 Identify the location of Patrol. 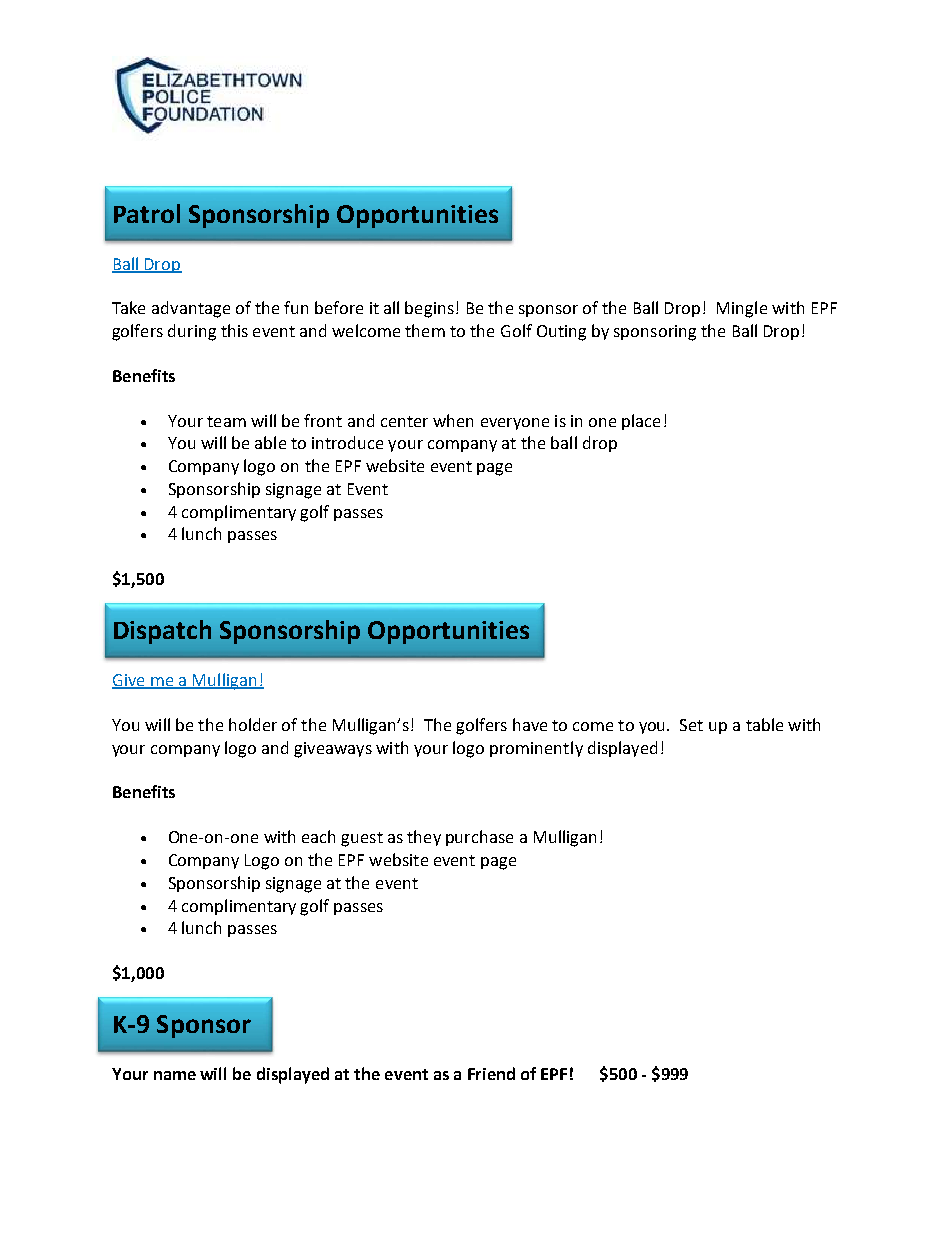
(147, 213).
